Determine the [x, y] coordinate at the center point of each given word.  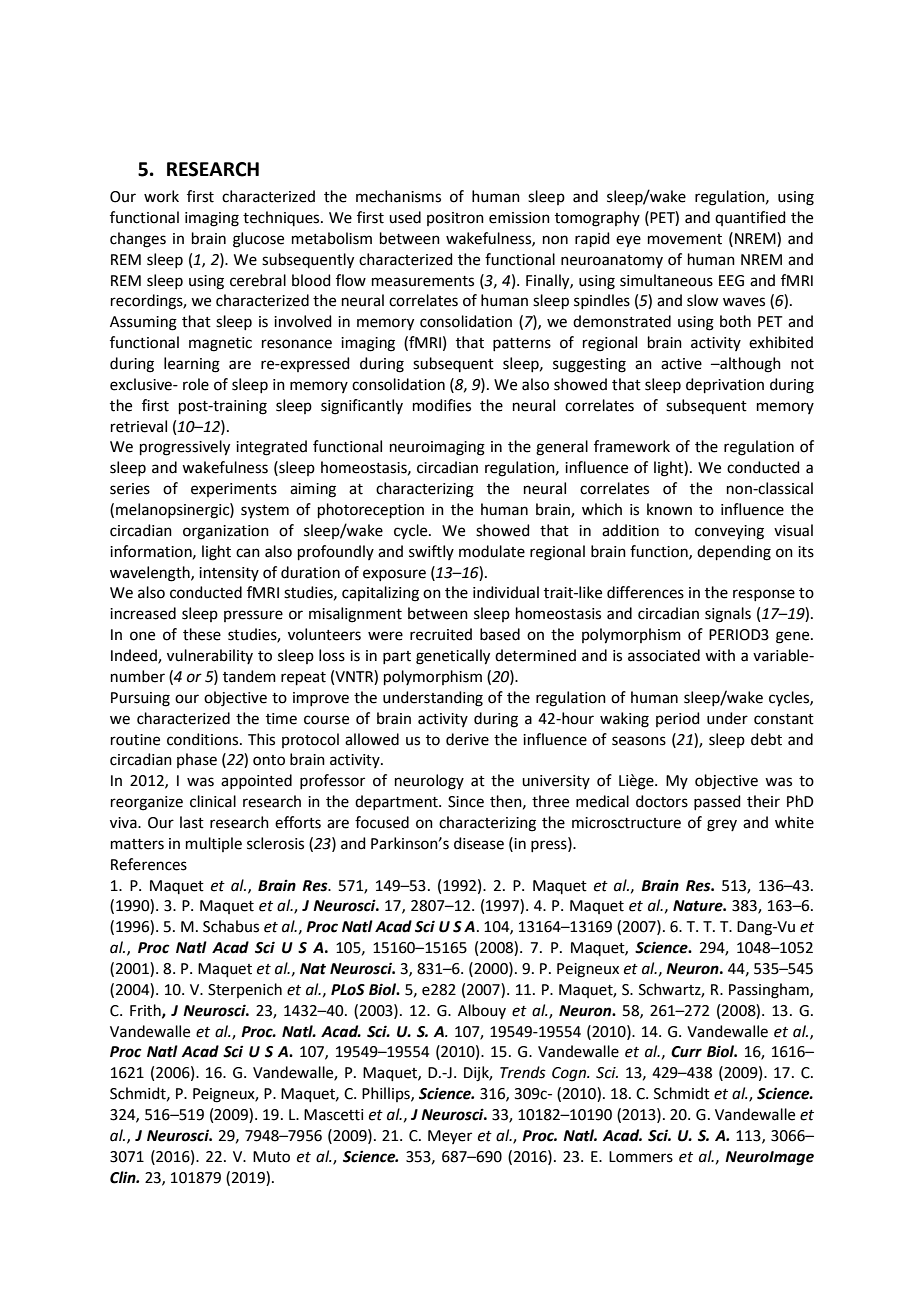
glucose [258, 240]
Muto [271, 1157]
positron [455, 219]
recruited [441, 634]
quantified [750, 218]
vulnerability [210, 656]
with [720, 655]
